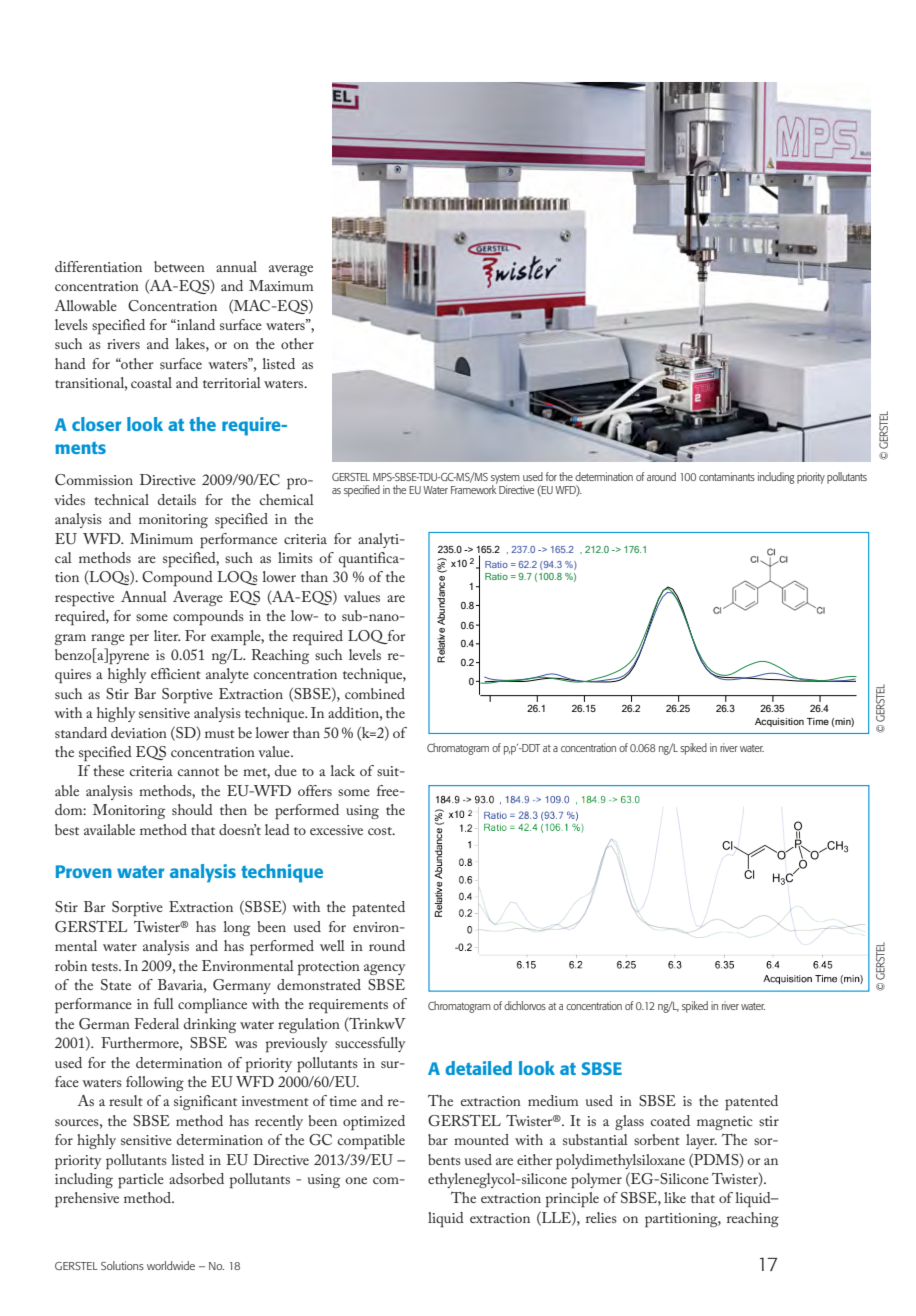 This document has height=1316, width=916. I want to click on combined, so click(375, 693).
